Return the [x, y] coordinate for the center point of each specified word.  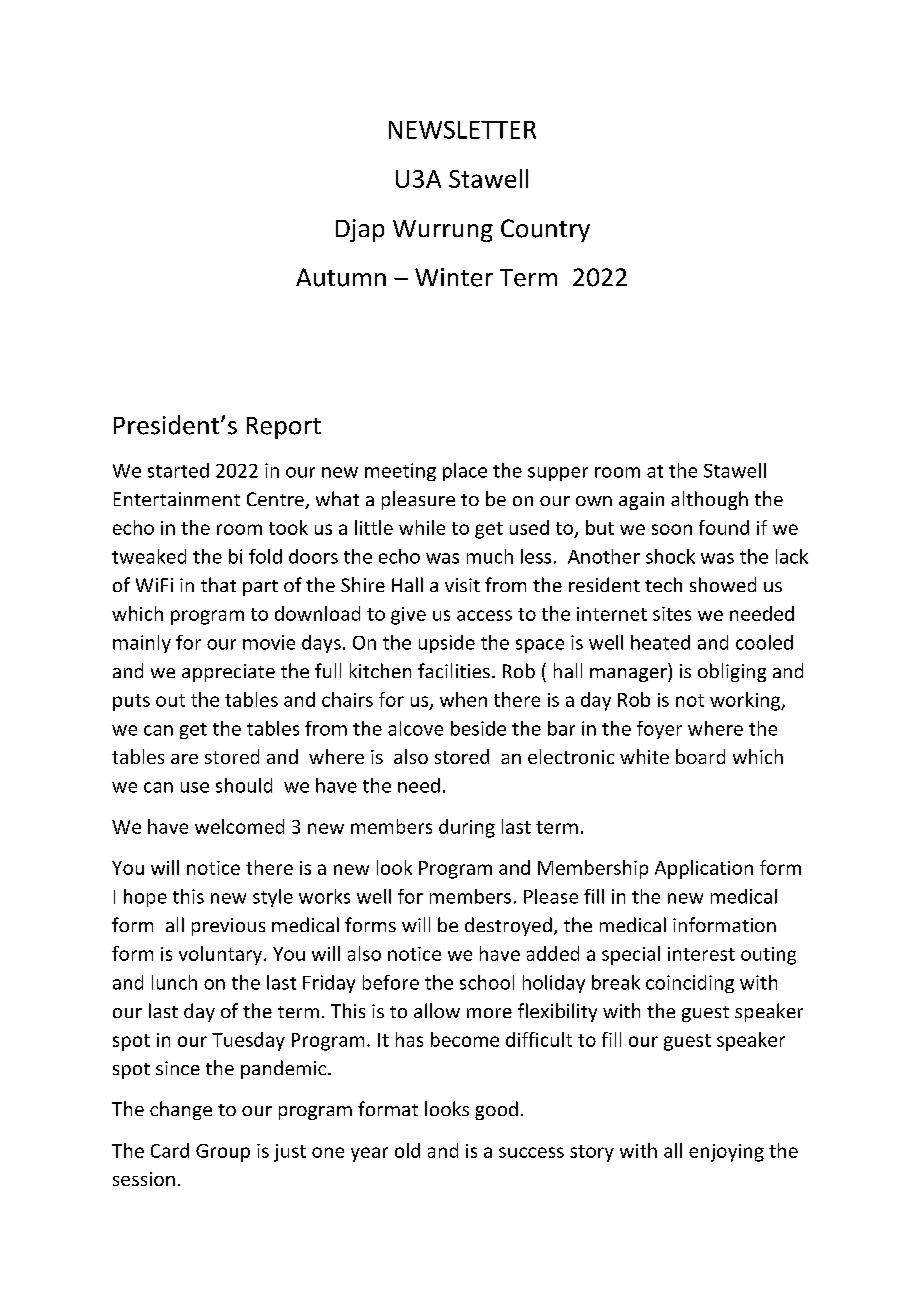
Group [223, 1153]
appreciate [228, 673]
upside [447, 644]
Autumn [341, 277]
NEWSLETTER [462, 130]
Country [545, 230]
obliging [732, 672]
